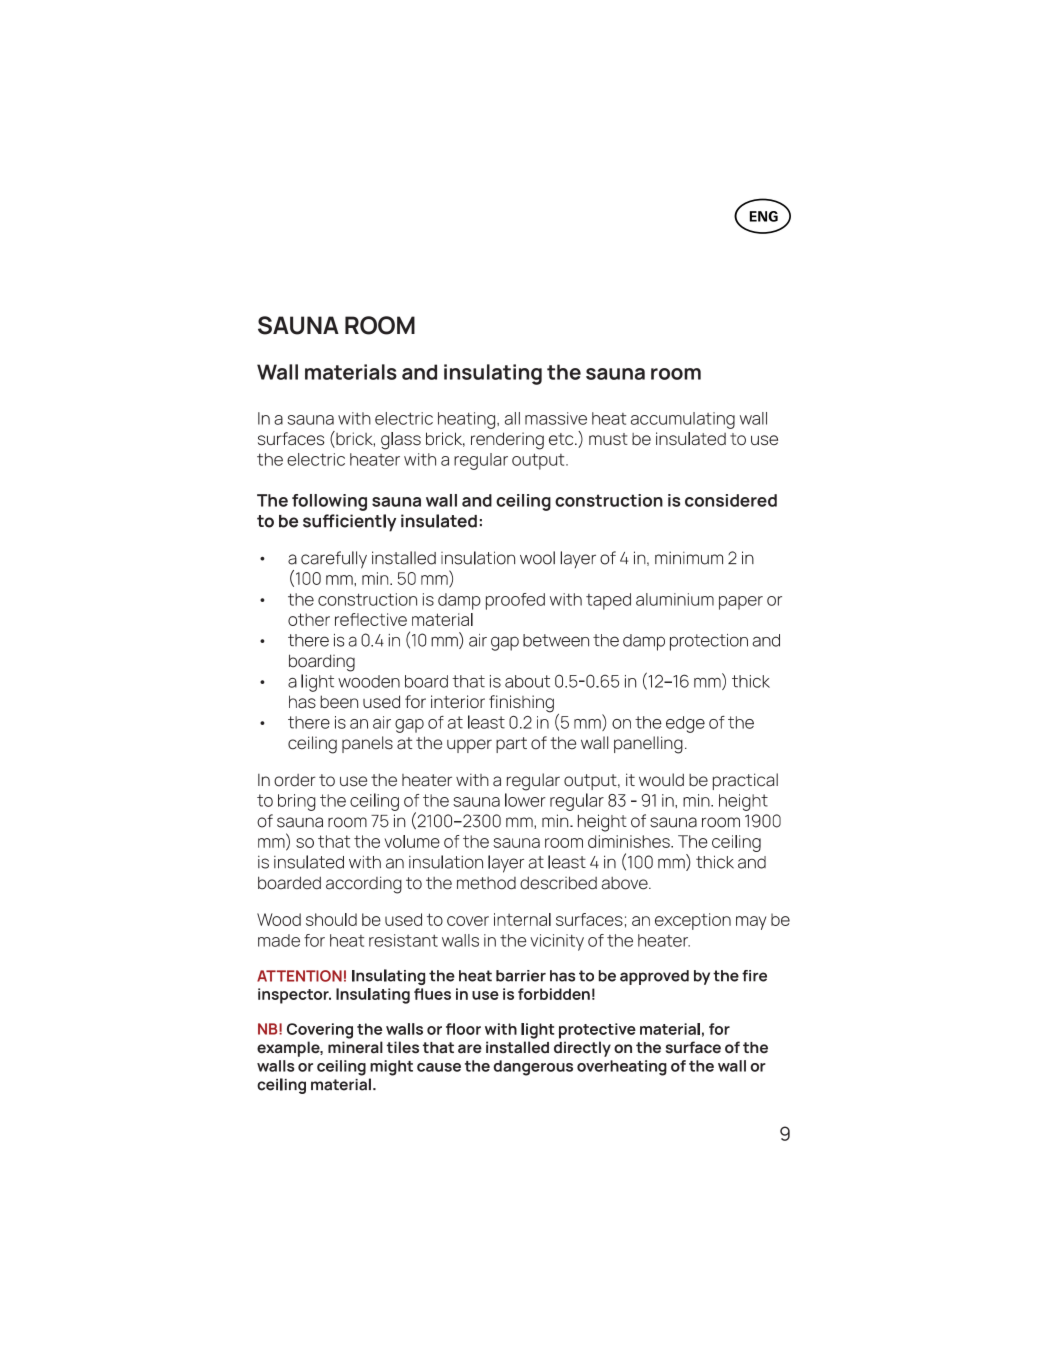 The height and width of the document is (1356, 1048). Describe the element at coordinates (511, 745) in the document. I see `part` at that location.
